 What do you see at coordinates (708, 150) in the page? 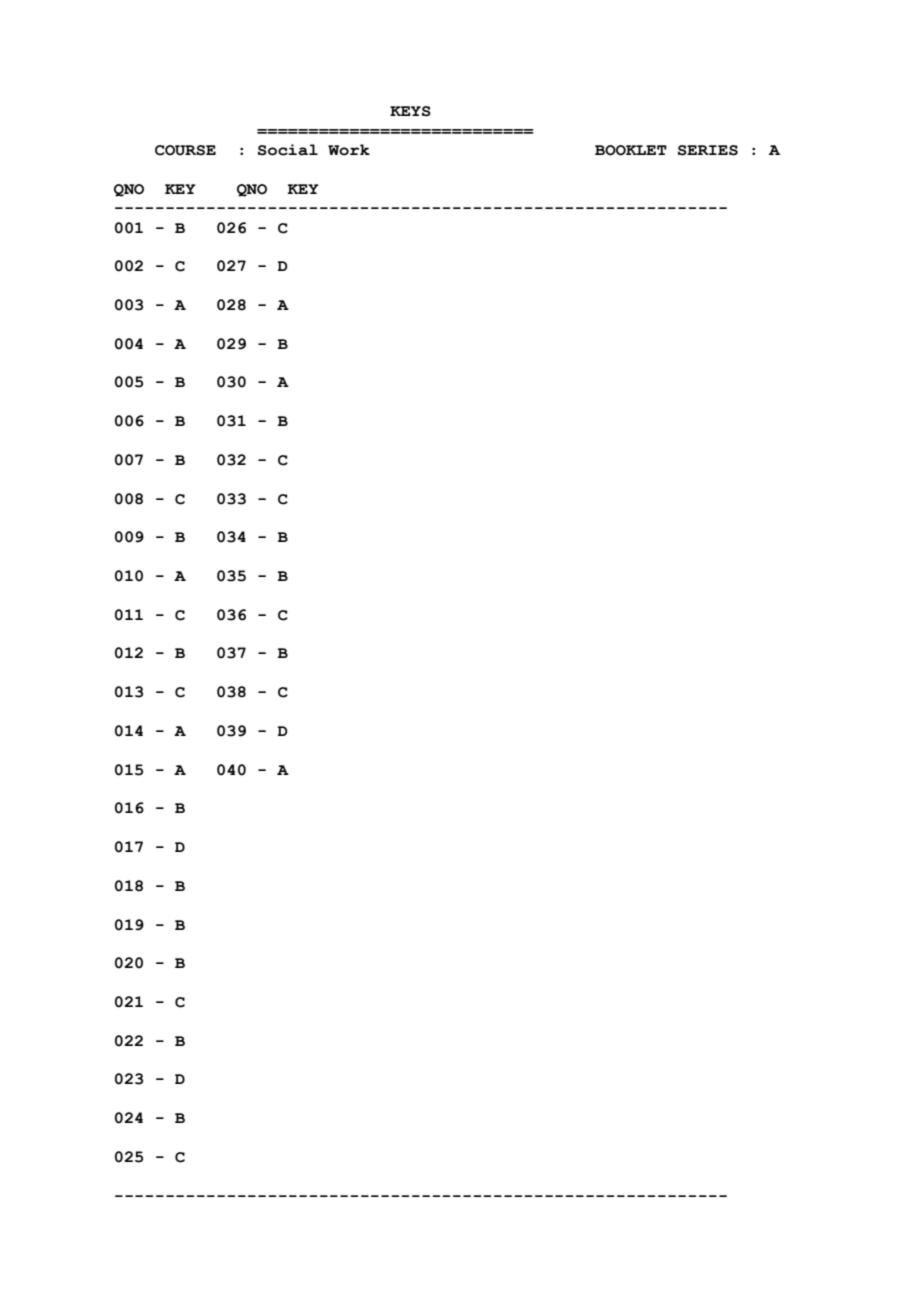
I see `SERIES` at bounding box center [708, 150].
